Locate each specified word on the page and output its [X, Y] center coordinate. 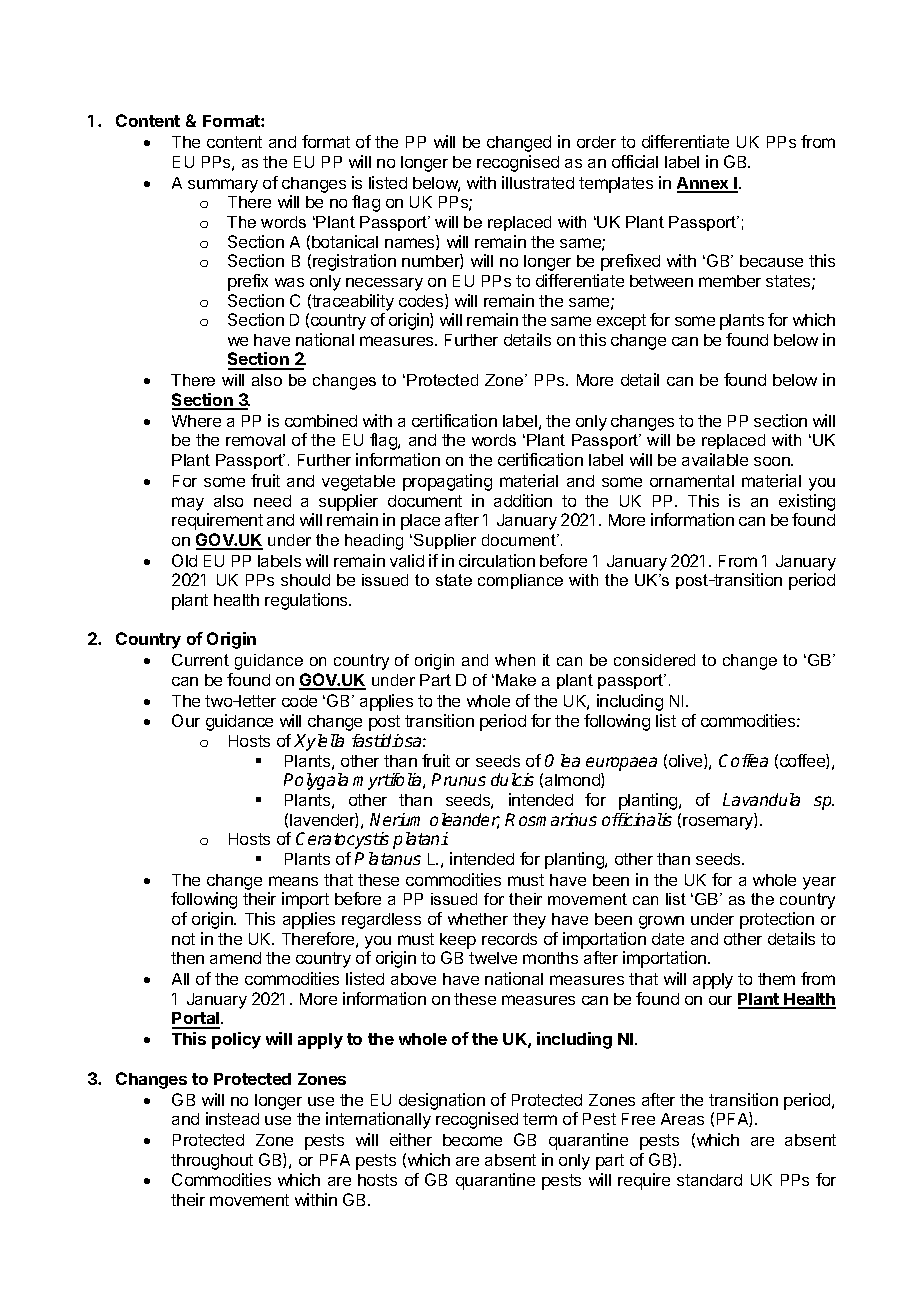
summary [223, 186]
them [776, 979]
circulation [497, 560]
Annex [704, 184]
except [621, 322]
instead [232, 1118]
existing [807, 502]
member [730, 281]
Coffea [743, 760]
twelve [493, 958]
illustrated [538, 182]
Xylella [319, 742]
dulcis [512, 779]
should [305, 580]
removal [255, 440]
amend [235, 958]
